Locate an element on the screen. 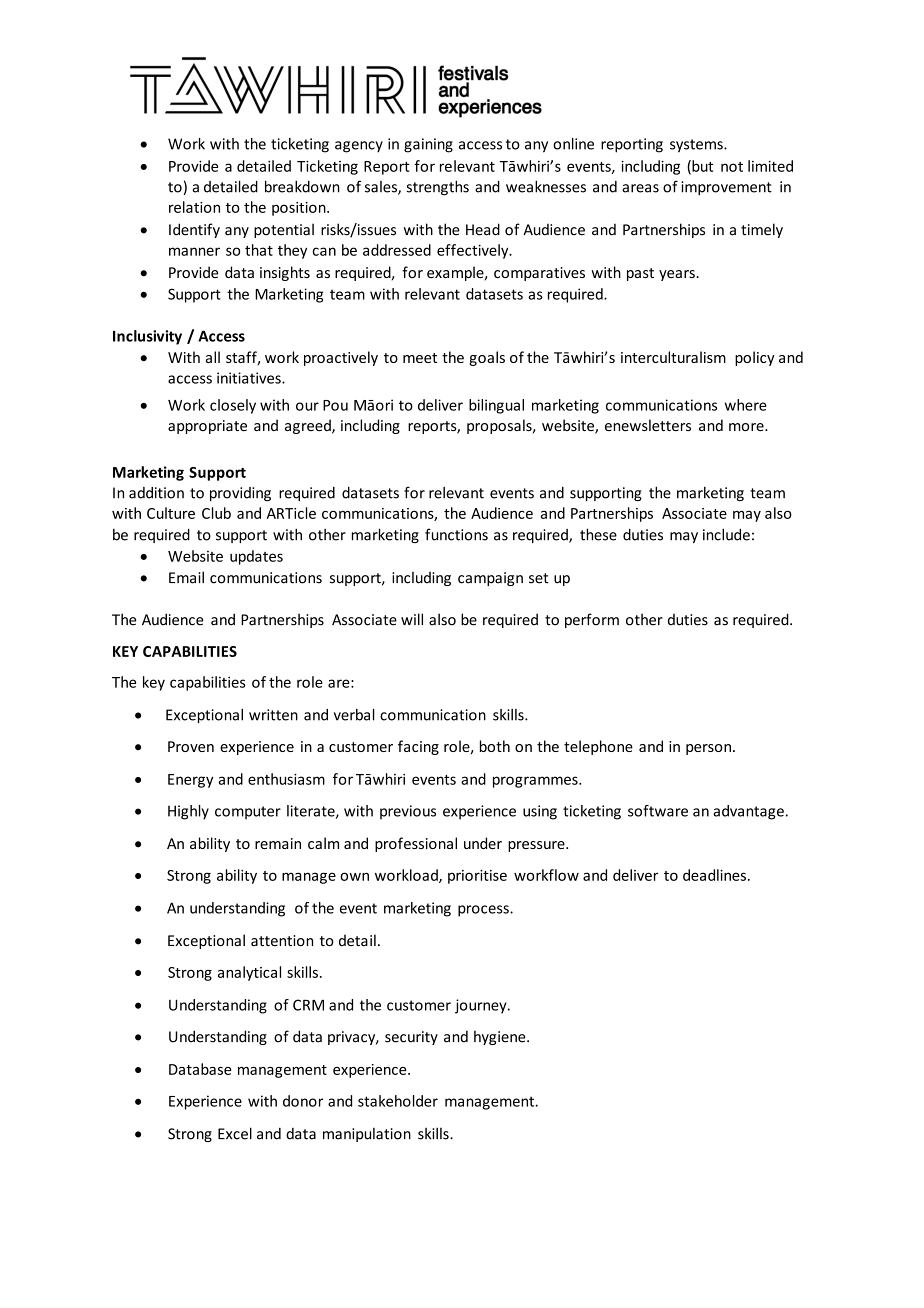 This screenshot has height=1308, width=924. software is located at coordinates (658, 811).
